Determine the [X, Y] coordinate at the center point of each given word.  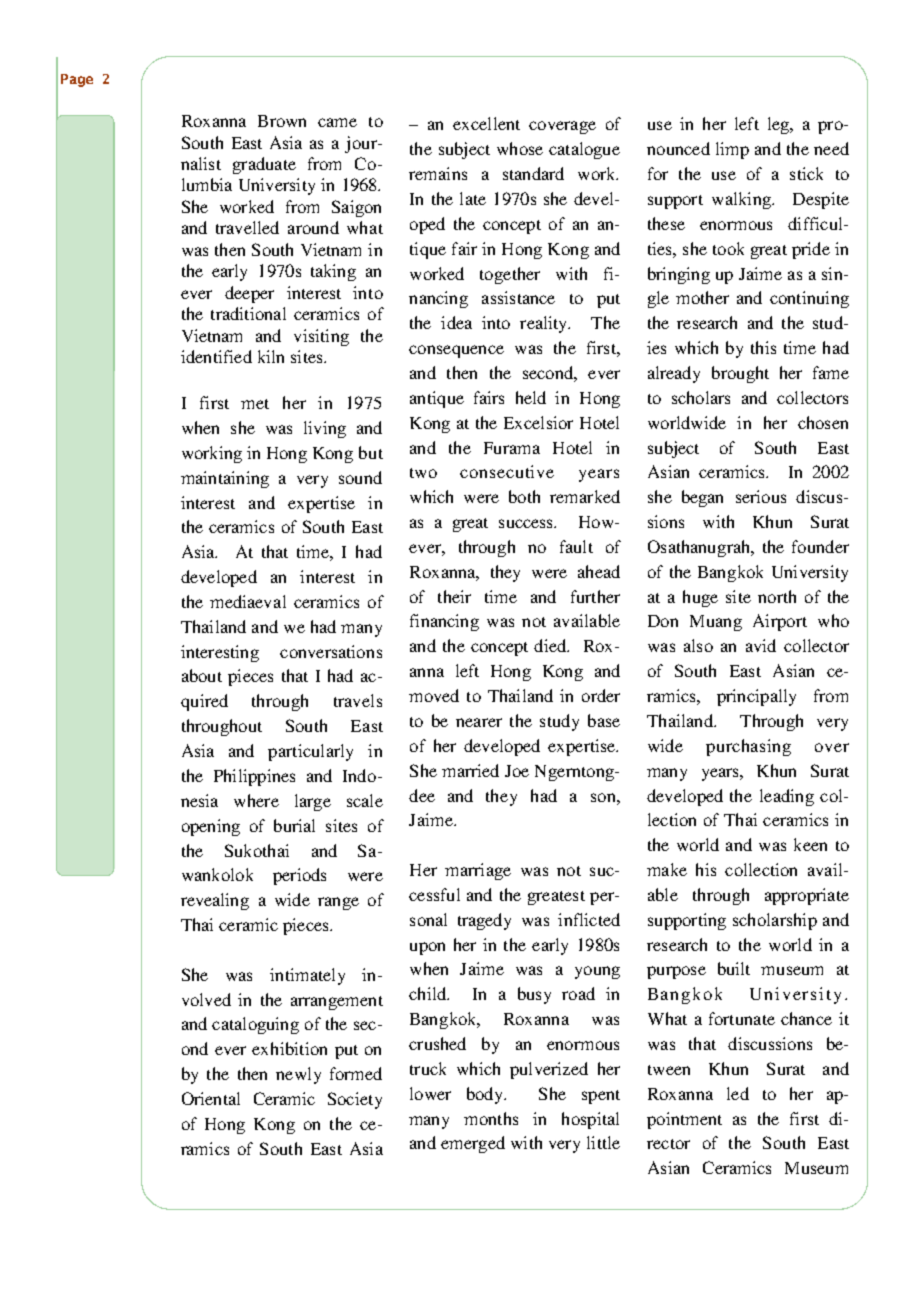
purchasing [748, 747]
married [470, 770]
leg [779, 125]
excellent [486, 123]
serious [761, 496]
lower [430, 1093]
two [423, 473]
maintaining [225, 479]
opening [211, 827]
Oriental [211, 1098]
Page [77, 80]
